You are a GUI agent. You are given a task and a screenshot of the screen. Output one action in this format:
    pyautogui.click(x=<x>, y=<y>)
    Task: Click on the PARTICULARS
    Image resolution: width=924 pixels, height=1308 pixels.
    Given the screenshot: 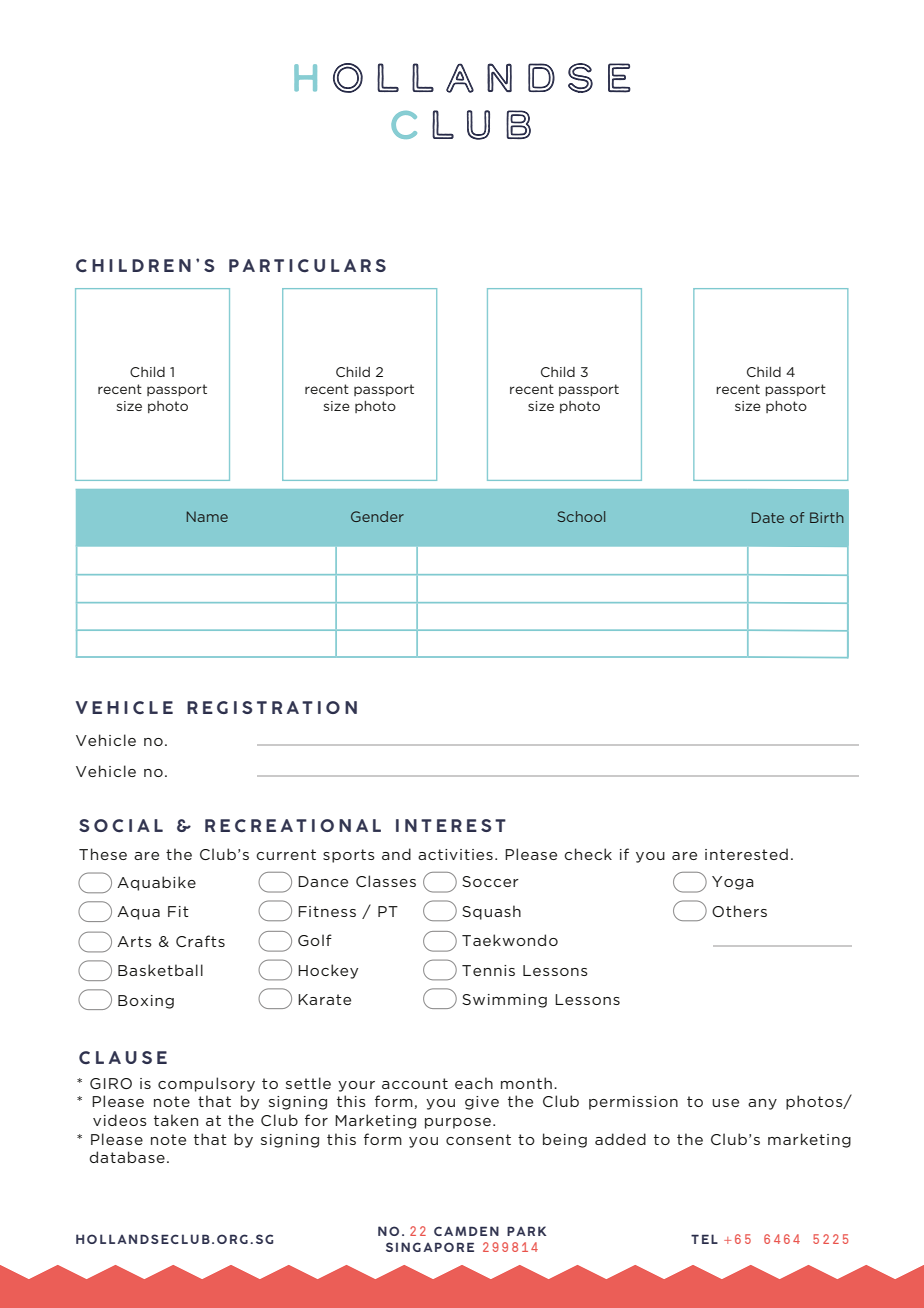 What is the action you would take?
    pyautogui.click(x=307, y=266)
